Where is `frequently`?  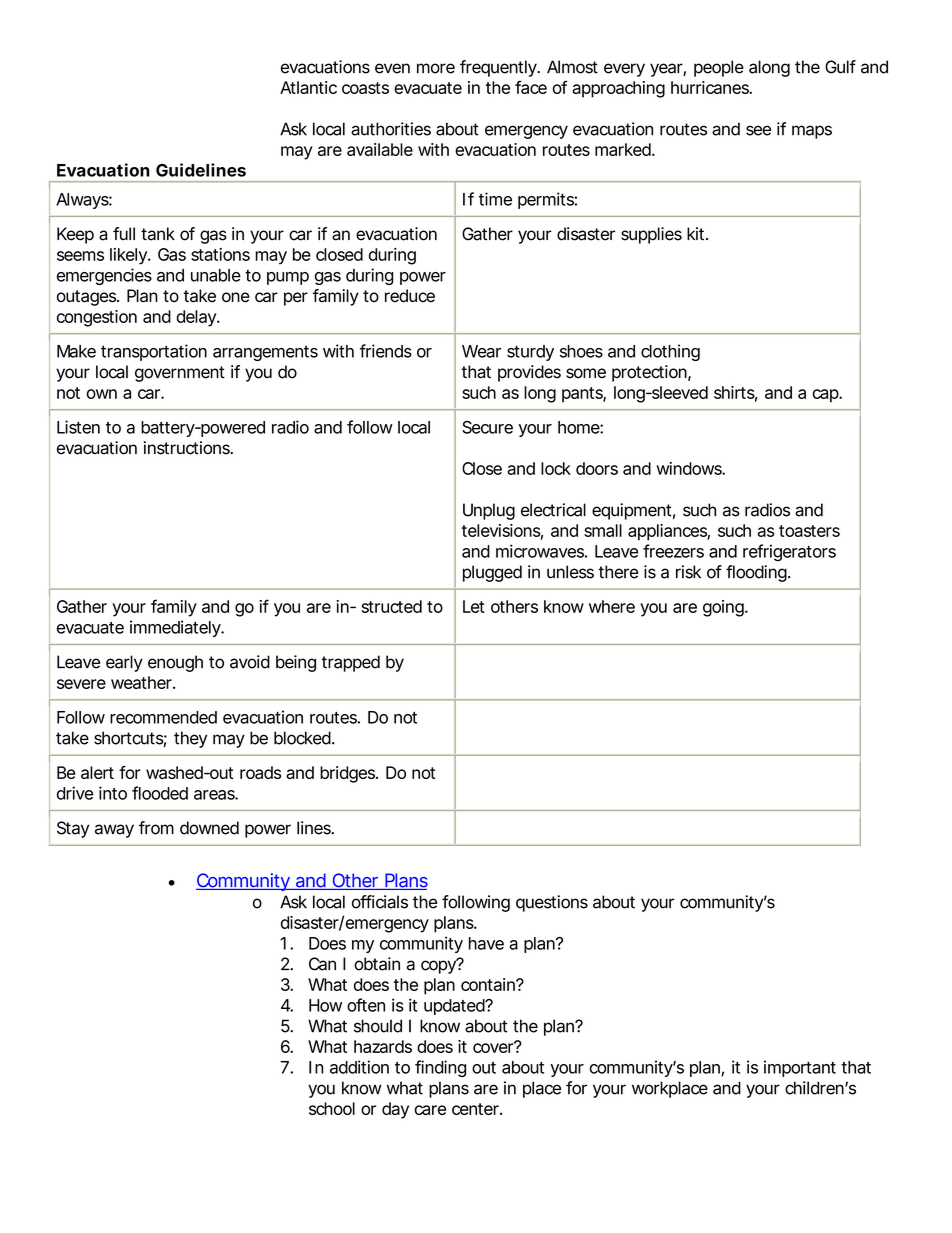 frequently is located at coordinates (498, 68).
